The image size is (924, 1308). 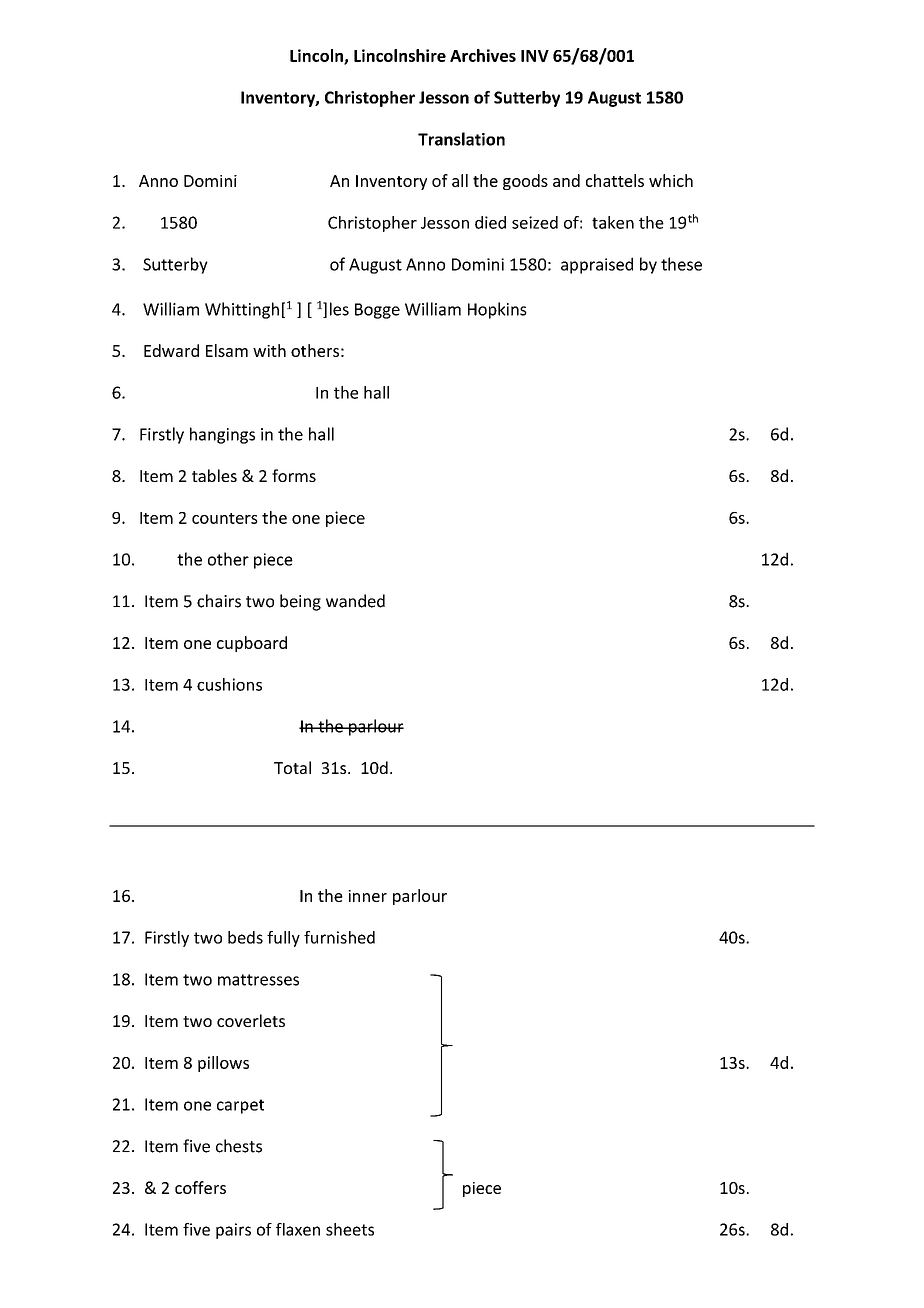 I want to click on Translation, so click(x=461, y=139).
